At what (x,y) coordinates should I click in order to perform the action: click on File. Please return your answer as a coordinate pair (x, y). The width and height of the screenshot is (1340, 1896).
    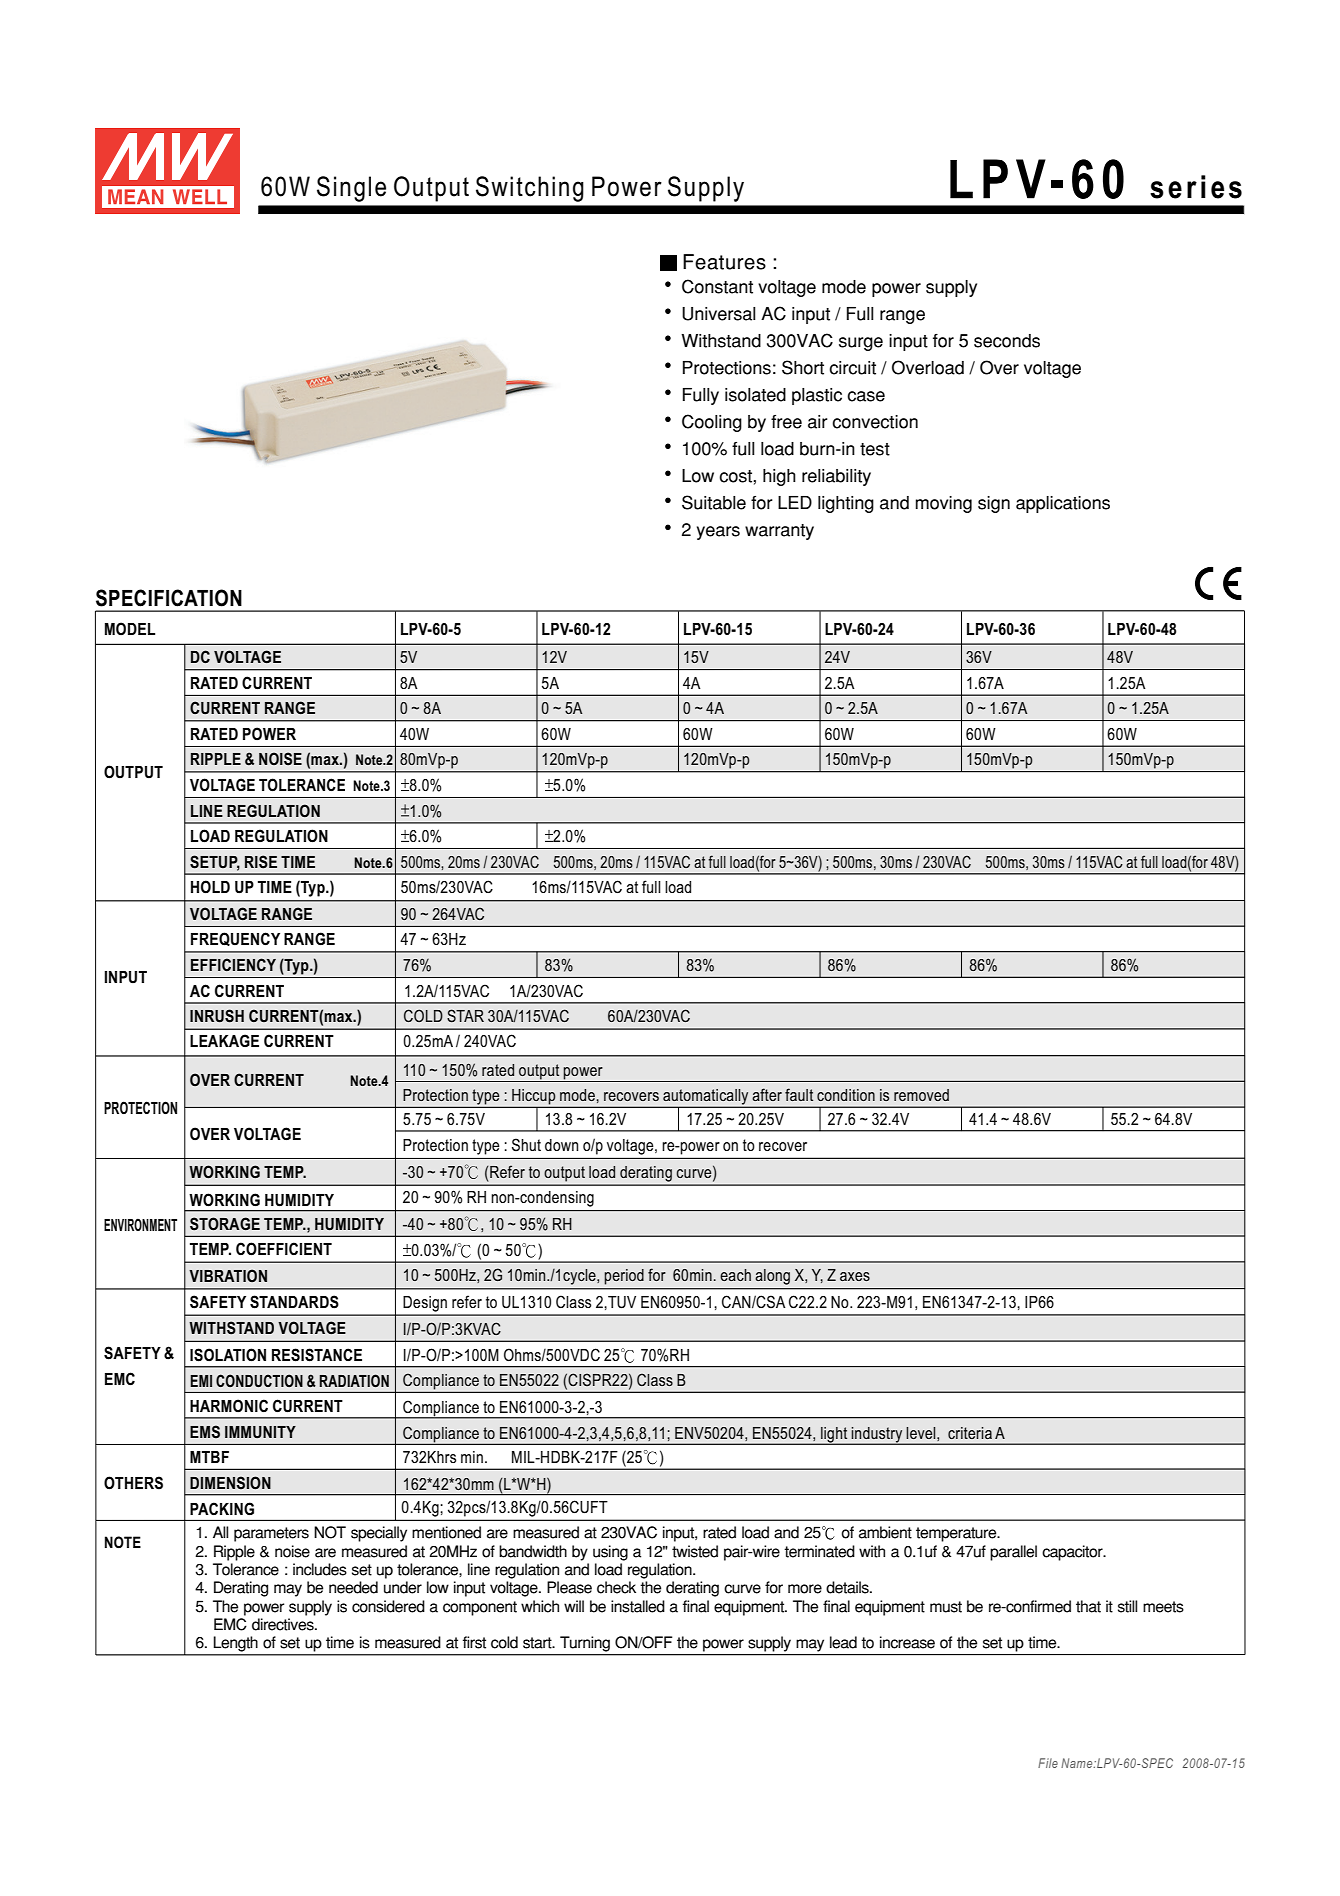
    Looking at the image, I should click on (1048, 1763).
